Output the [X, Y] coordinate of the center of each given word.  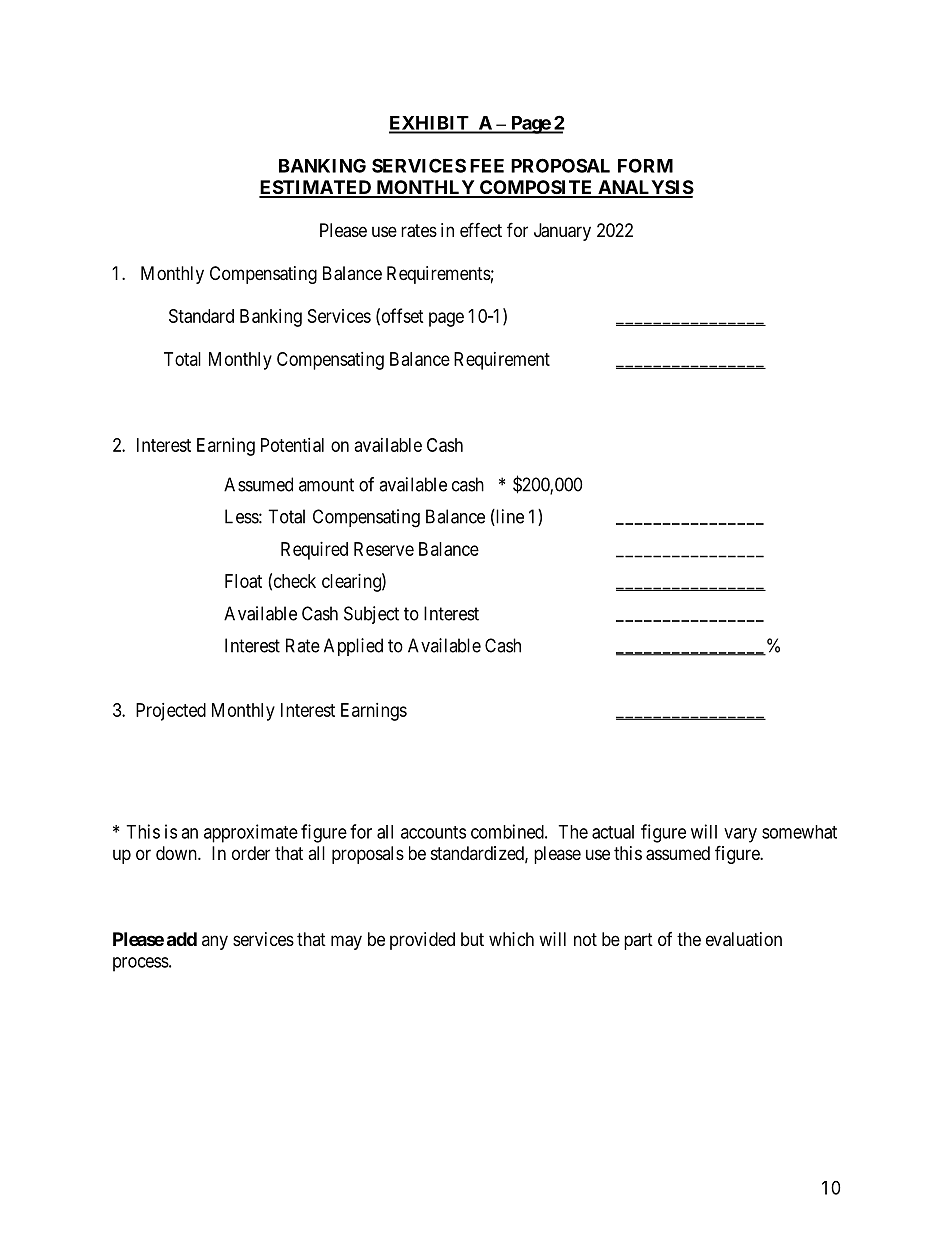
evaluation [744, 939]
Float [243, 581]
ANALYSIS [645, 188]
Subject [371, 615]
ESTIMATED [316, 188]
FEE [487, 166]
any [215, 942]
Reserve [384, 549]
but [472, 939]
